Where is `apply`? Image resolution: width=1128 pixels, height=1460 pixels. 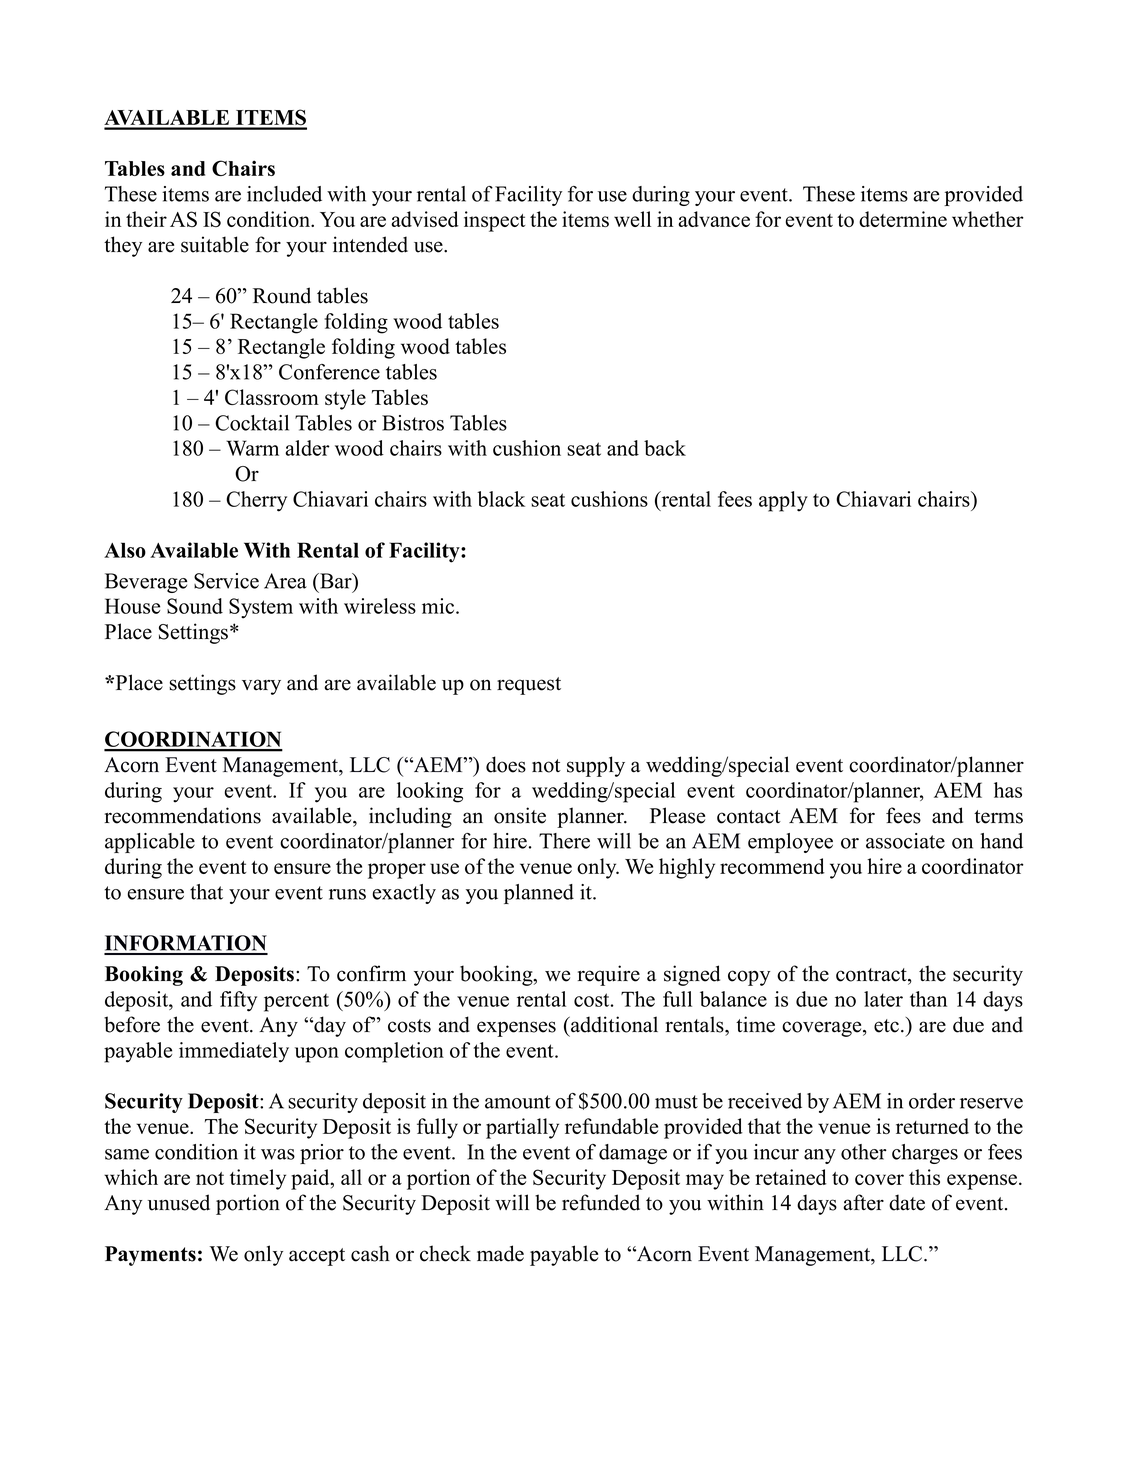
apply is located at coordinates (783, 501).
